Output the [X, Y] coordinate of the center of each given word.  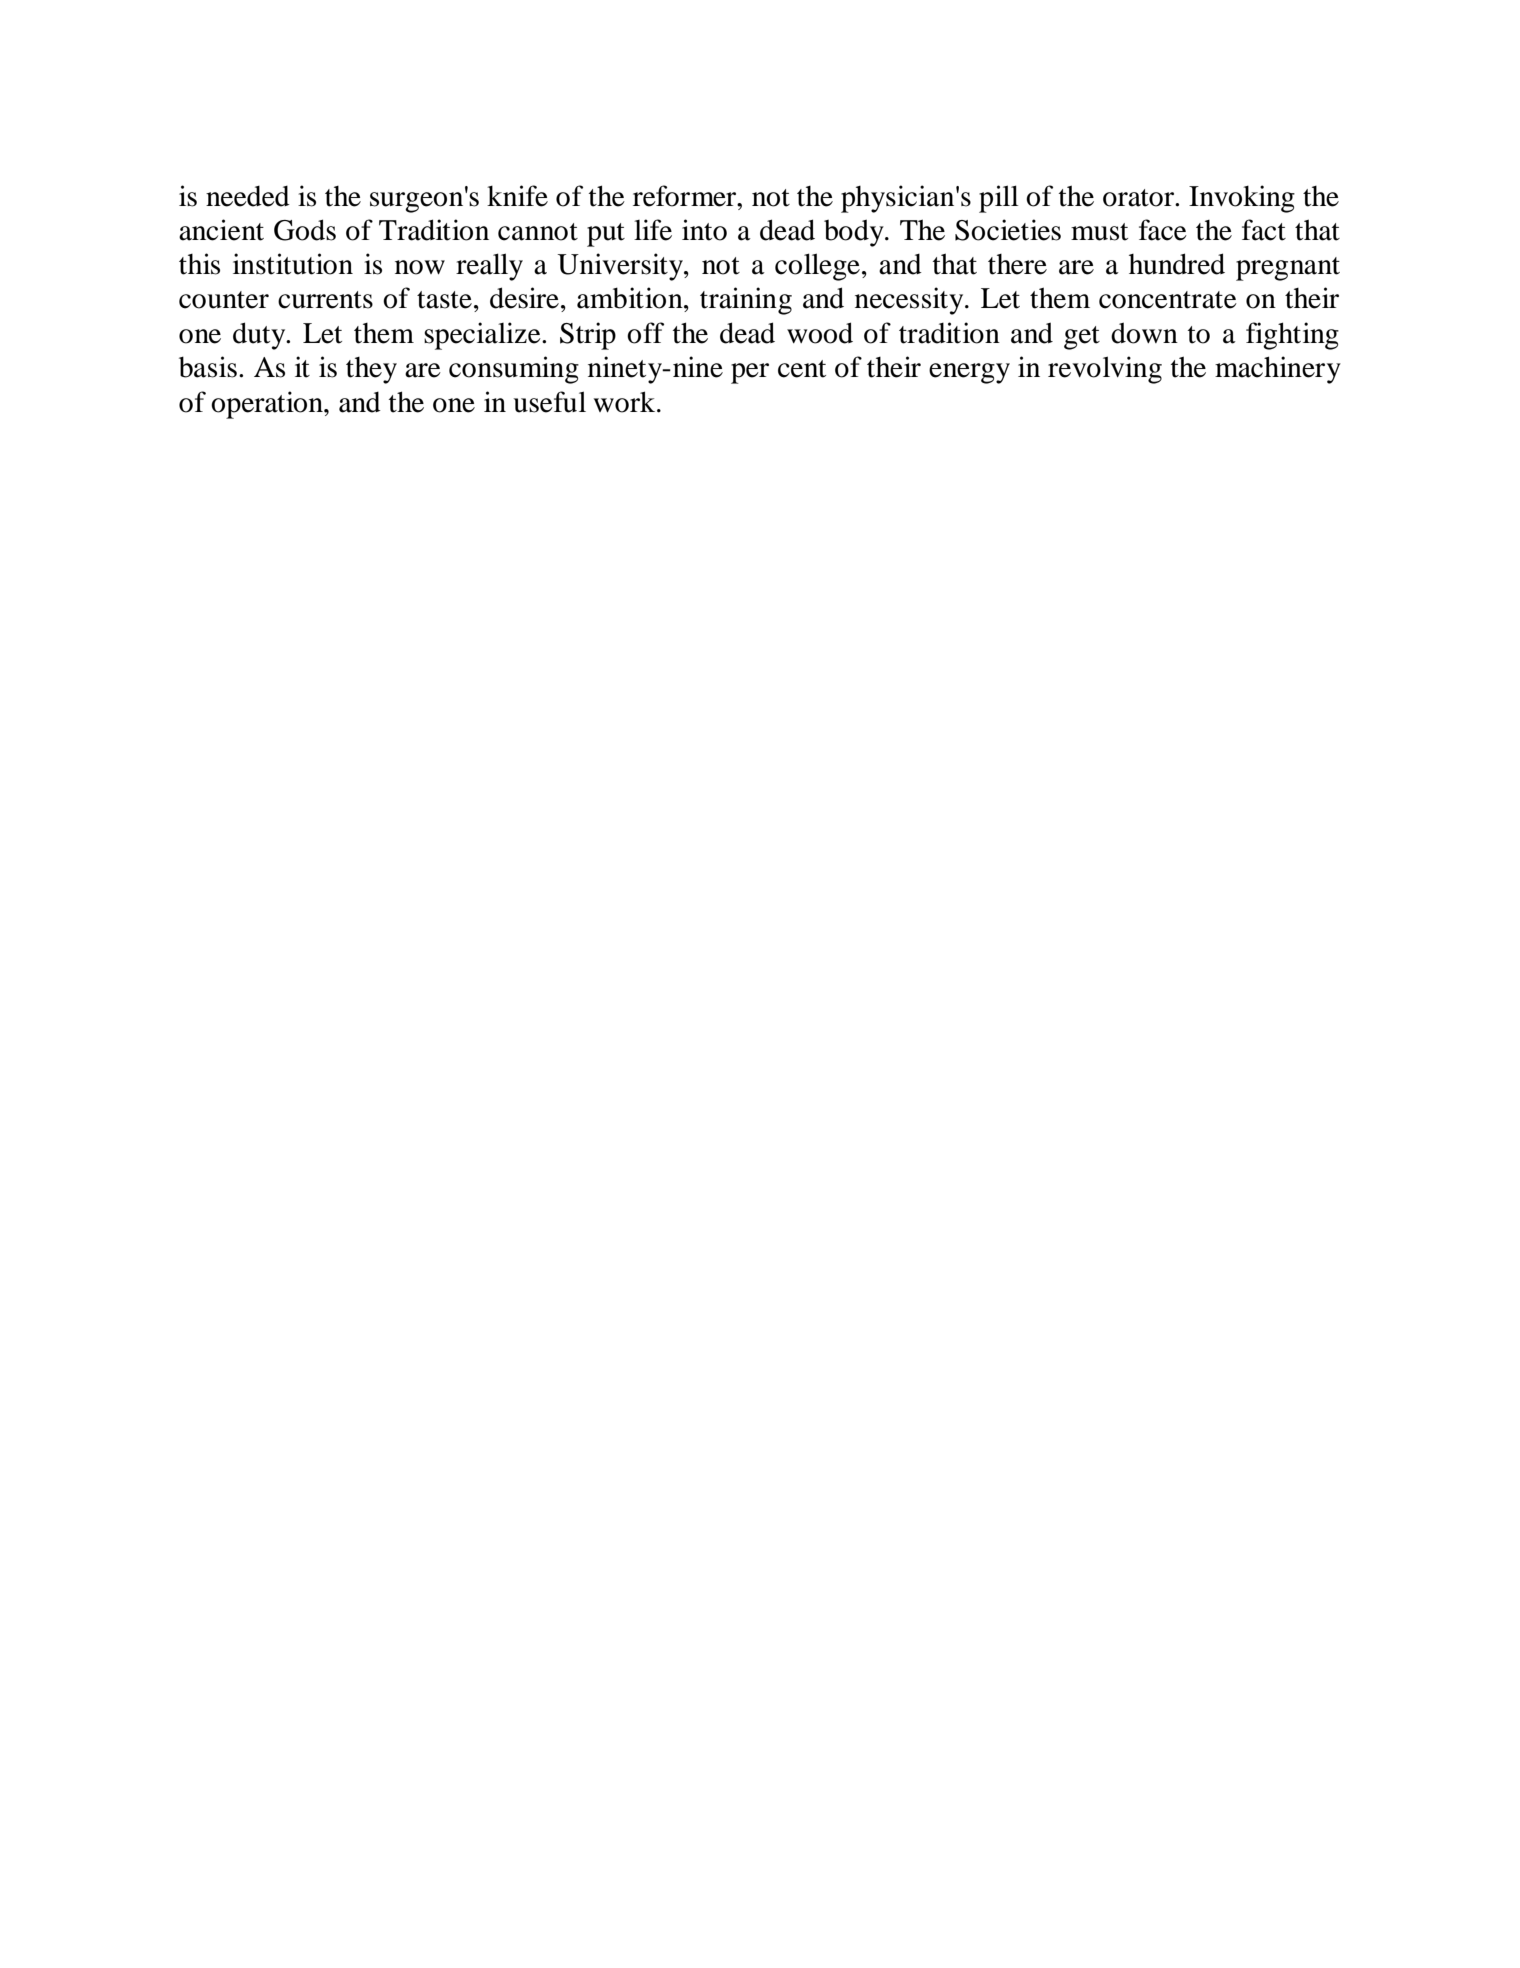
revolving [1105, 370]
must [1099, 232]
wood [820, 333]
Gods [305, 230]
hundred [1177, 264]
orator [1140, 198]
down [1144, 333]
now [420, 267]
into [704, 230]
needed [248, 196]
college [817, 267]
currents [325, 300]
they [371, 370]
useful [549, 402]
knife [517, 196]
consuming [514, 370]
